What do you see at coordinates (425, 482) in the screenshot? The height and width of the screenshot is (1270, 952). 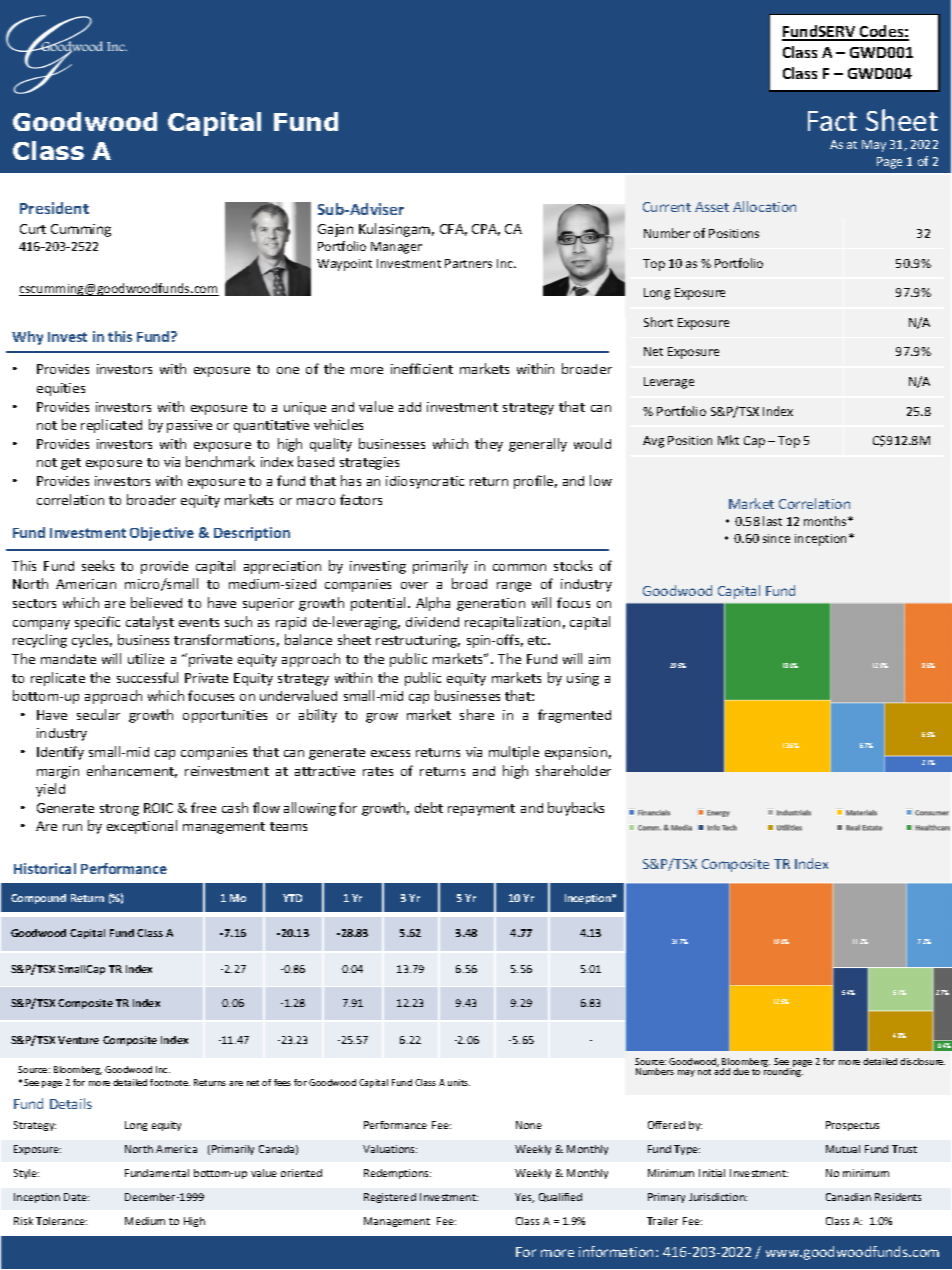 I see `idiosyncratic` at bounding box center [425, 482].
